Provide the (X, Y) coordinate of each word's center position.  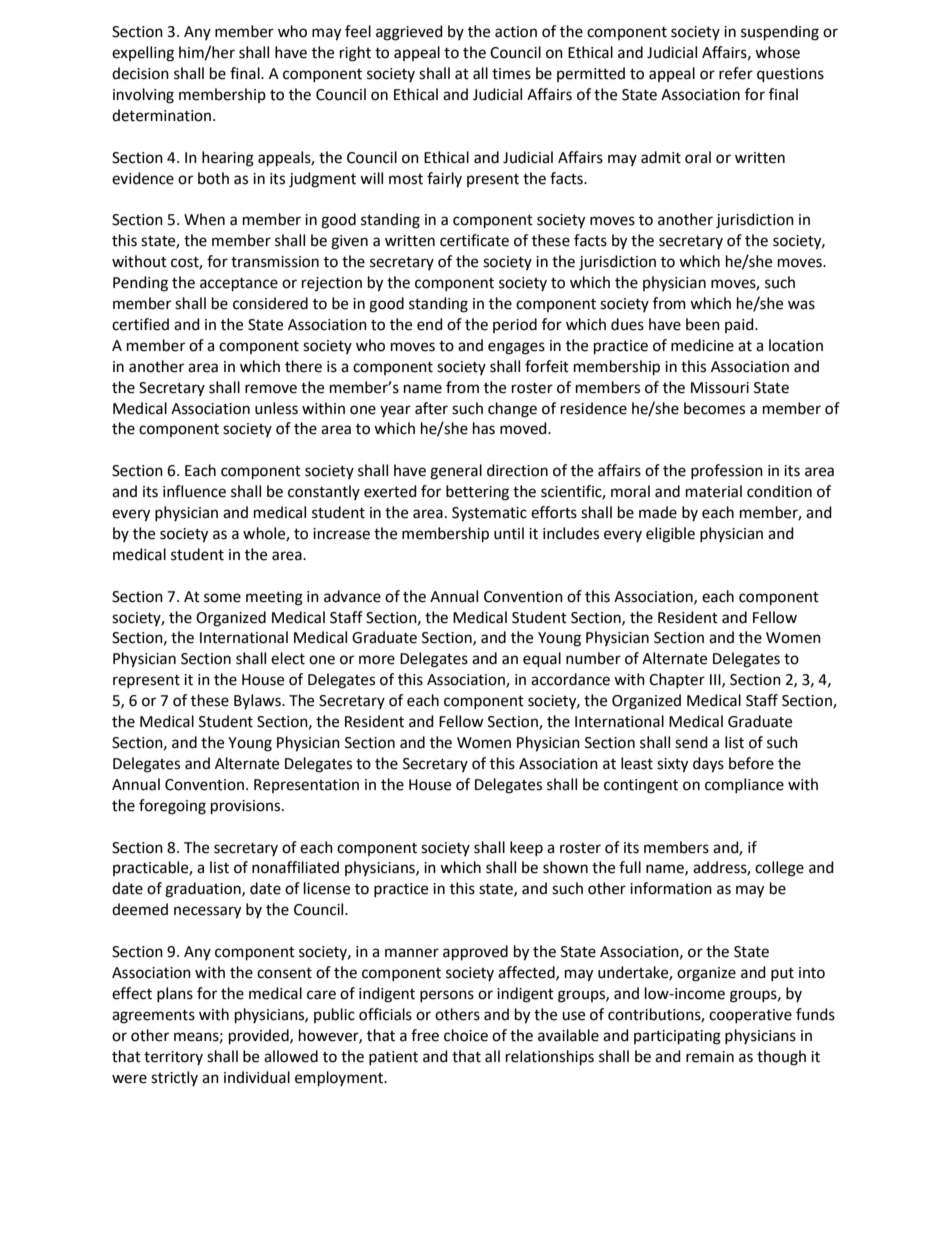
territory (173, 1058)
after (431, 408)
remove (271, 389)
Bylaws (258, 701)
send (691, 742)
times (511, 74)
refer (736, 73)
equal (542, 660)
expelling (143, 54)
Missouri (720, 388)
